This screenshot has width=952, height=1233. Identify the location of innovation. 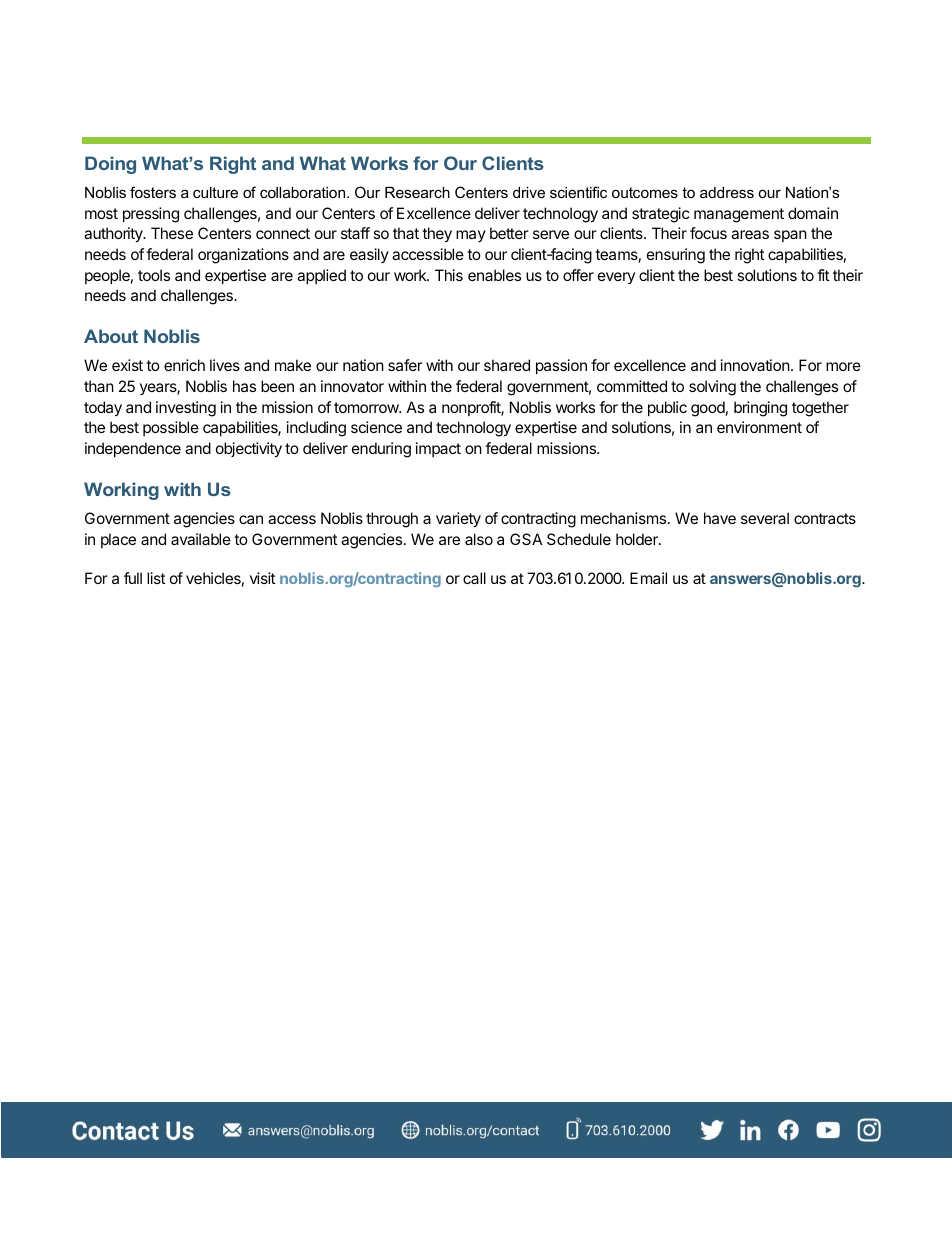
(755, 365).
